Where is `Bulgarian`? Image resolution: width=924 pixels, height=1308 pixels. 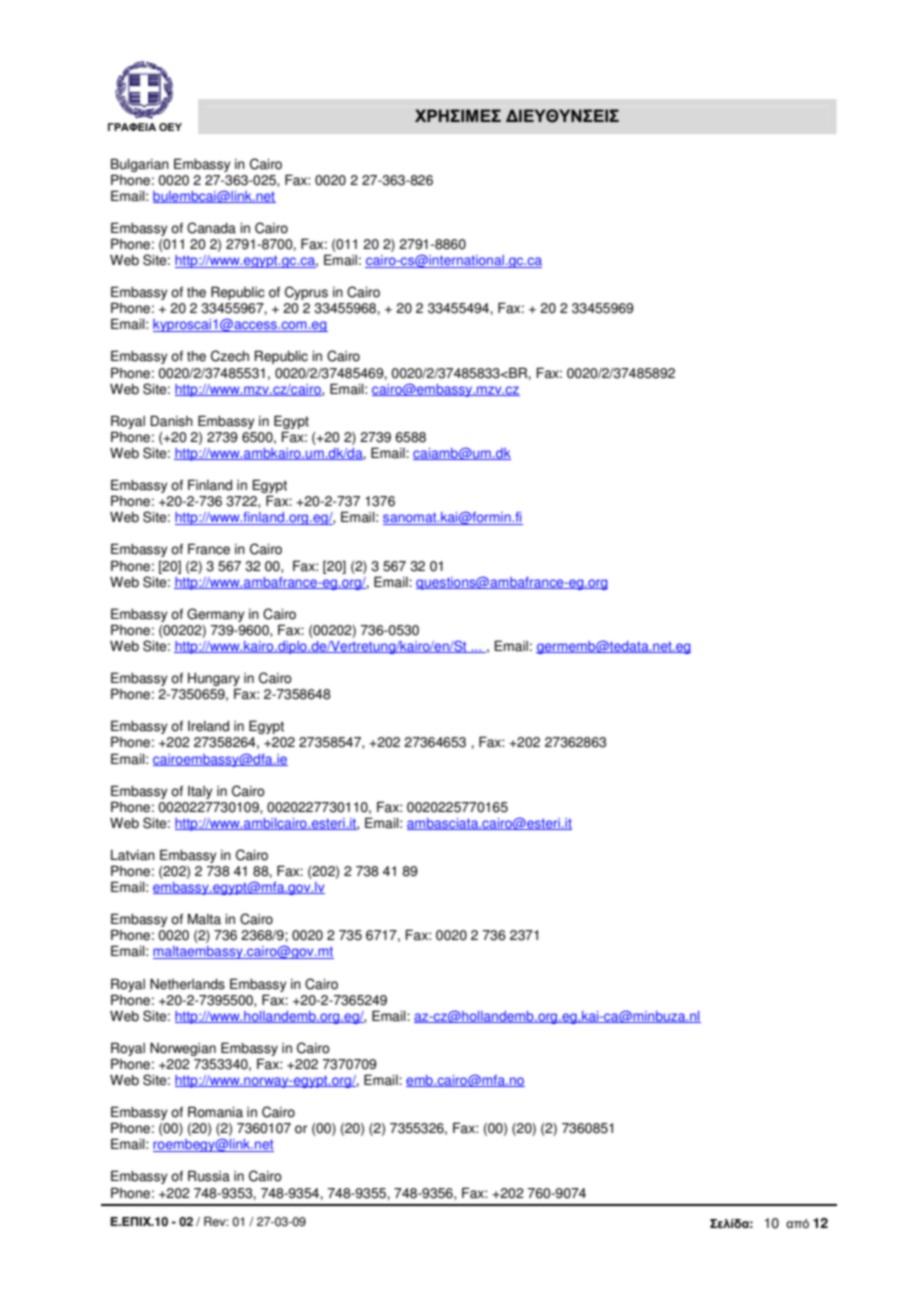
Bulgarian is located at coordinates (140, 165).
